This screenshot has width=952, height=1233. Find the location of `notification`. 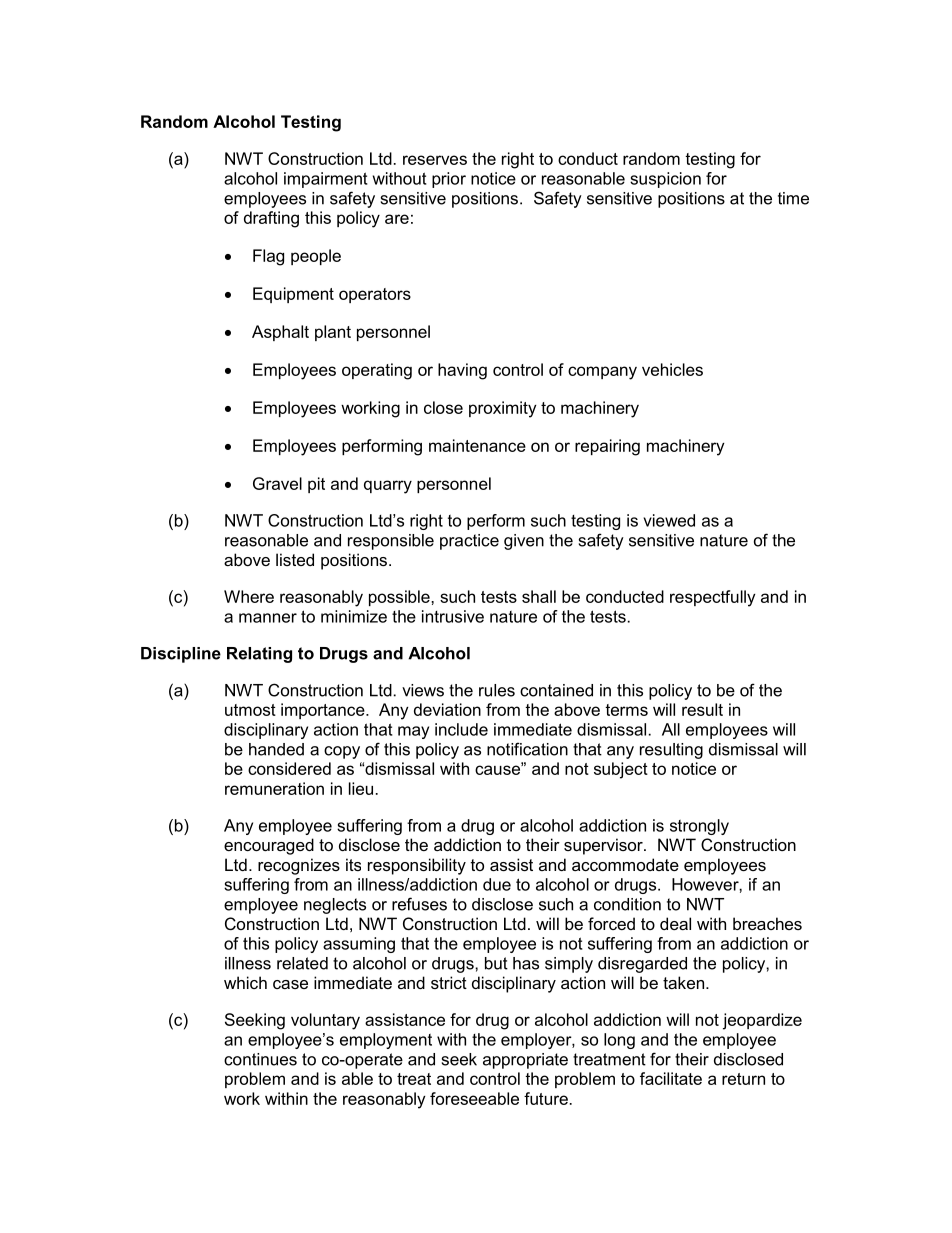

notification is located at coordinates (527, 749).
